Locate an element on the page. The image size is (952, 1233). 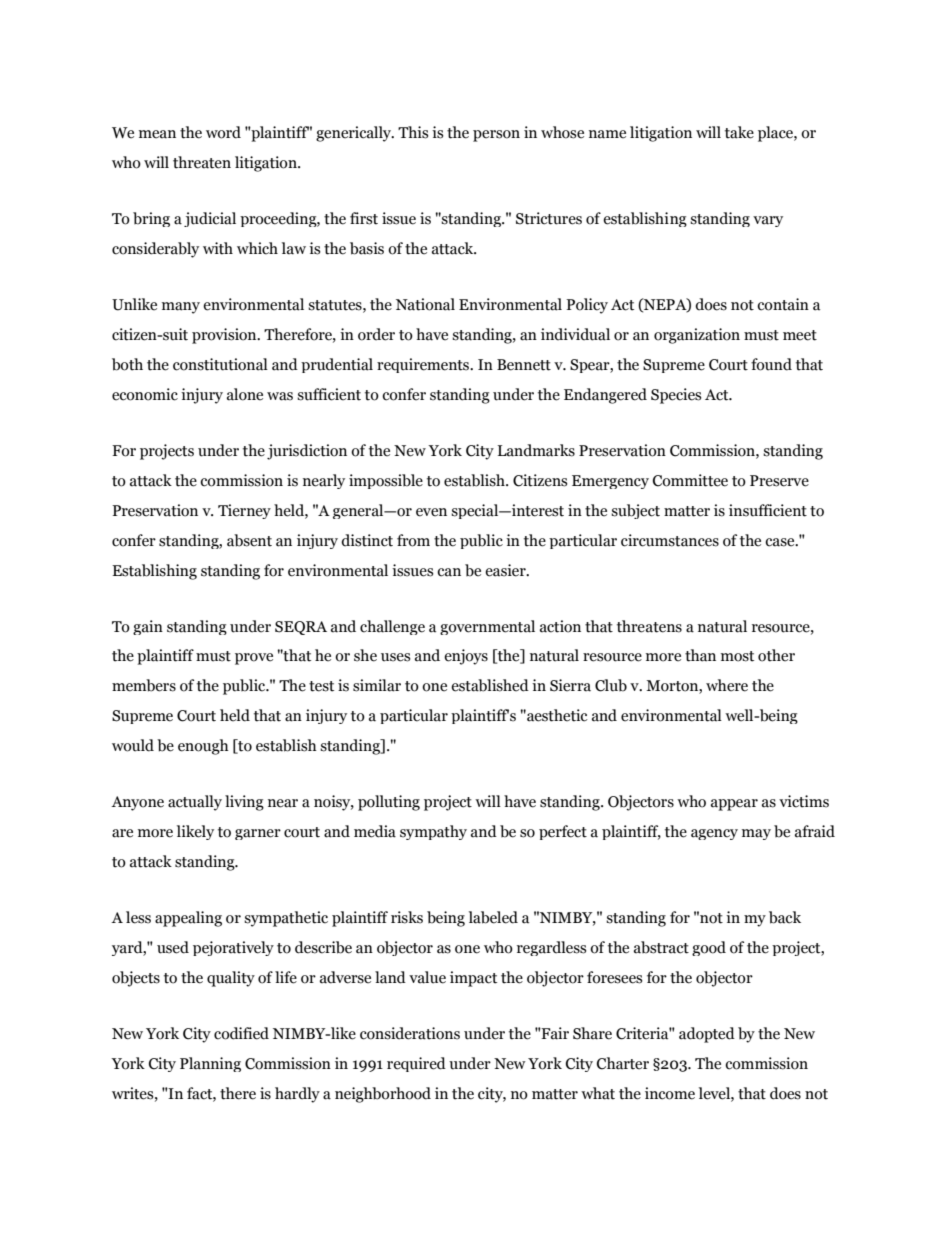
Planning is located at coordinates (210, 1064).
